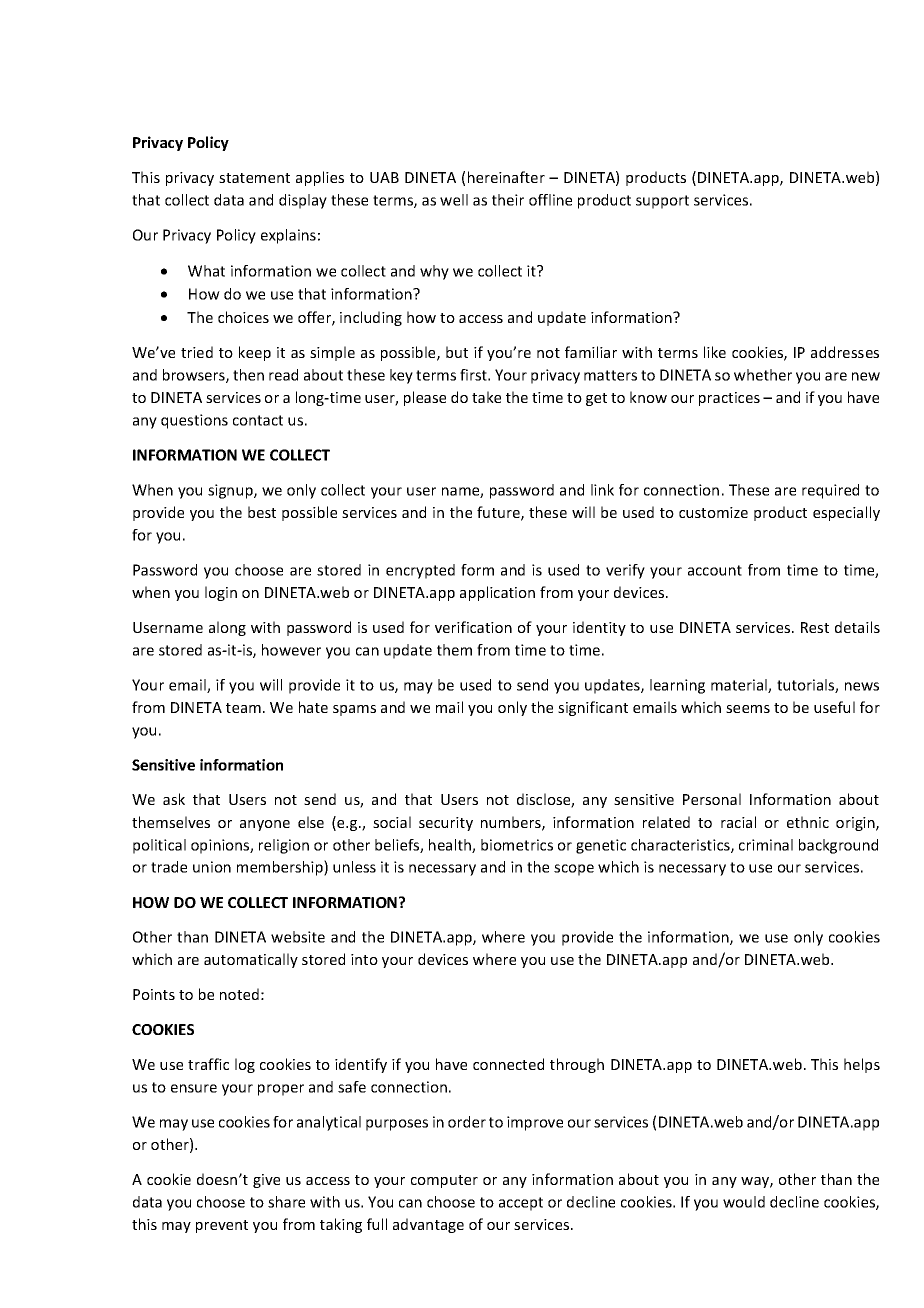 The width and height of the screenshot is (924, 1308). Describe the element at coordinates (593, 708) in the screenshot. I see `significant` at that location.
